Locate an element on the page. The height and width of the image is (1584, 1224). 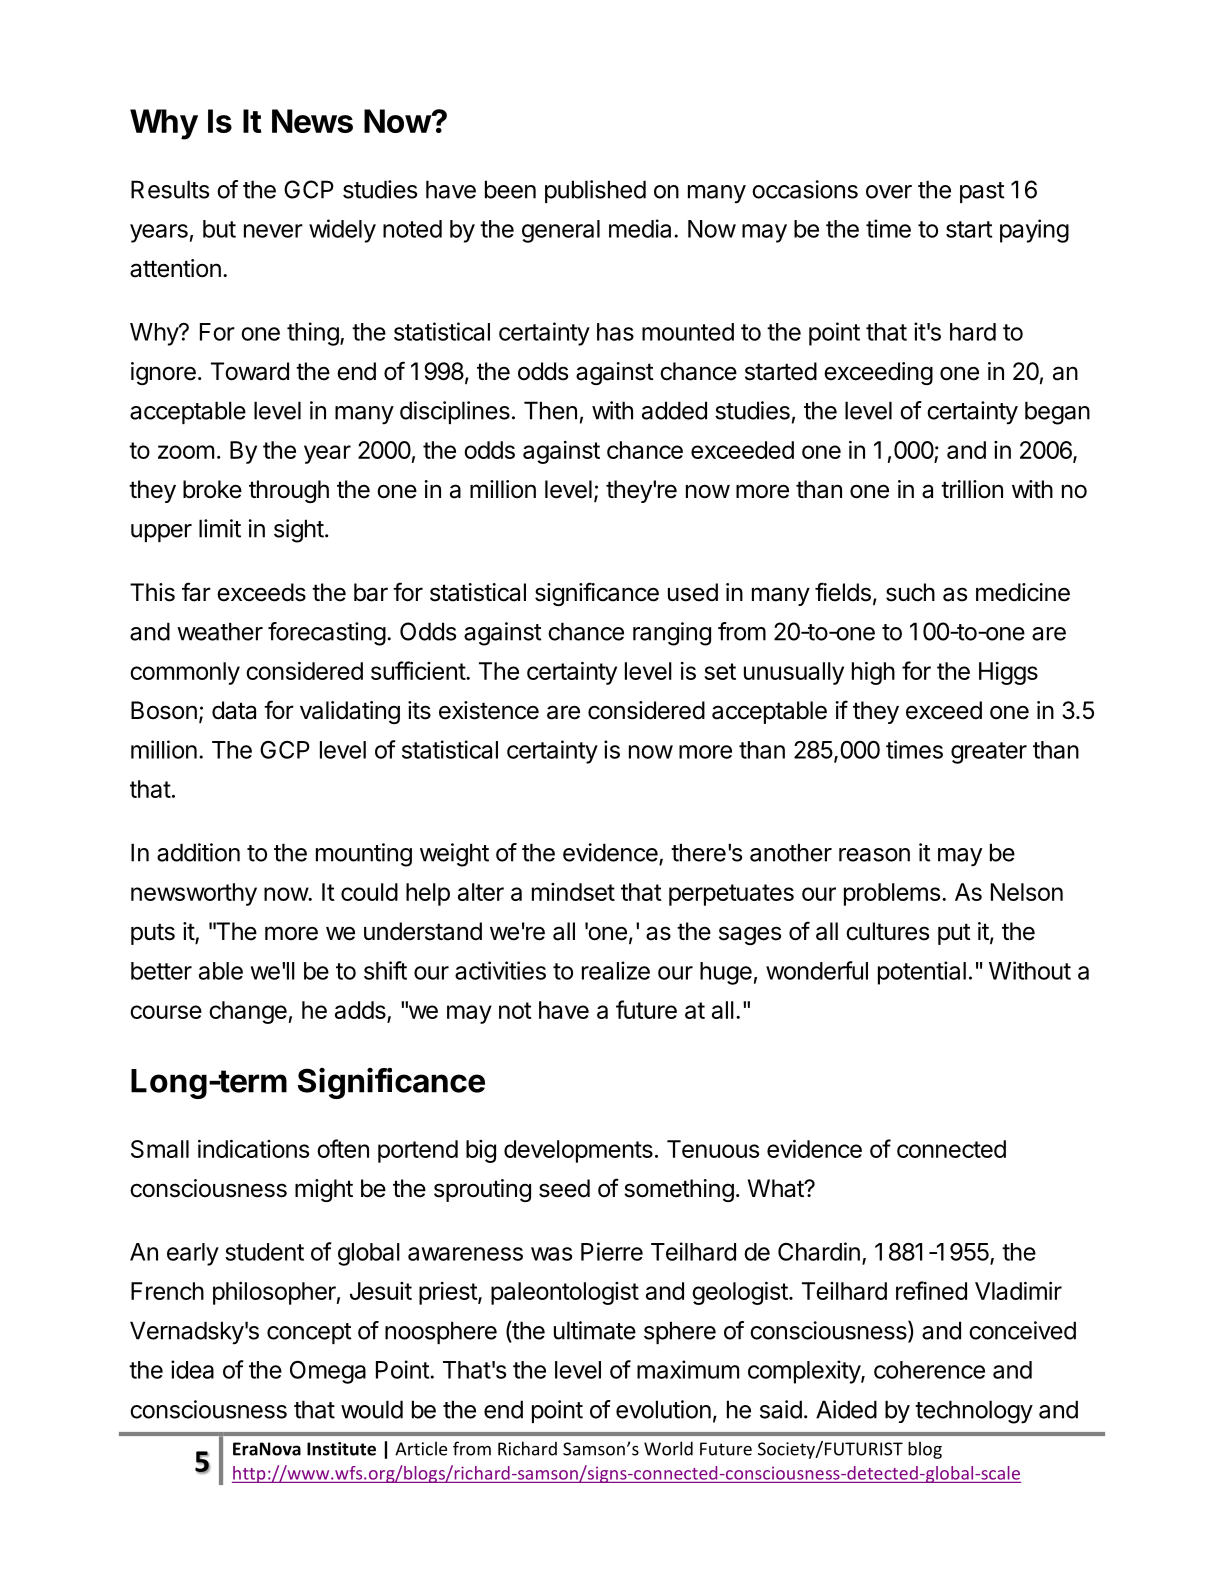
past is located at coordinates (982, 192).
